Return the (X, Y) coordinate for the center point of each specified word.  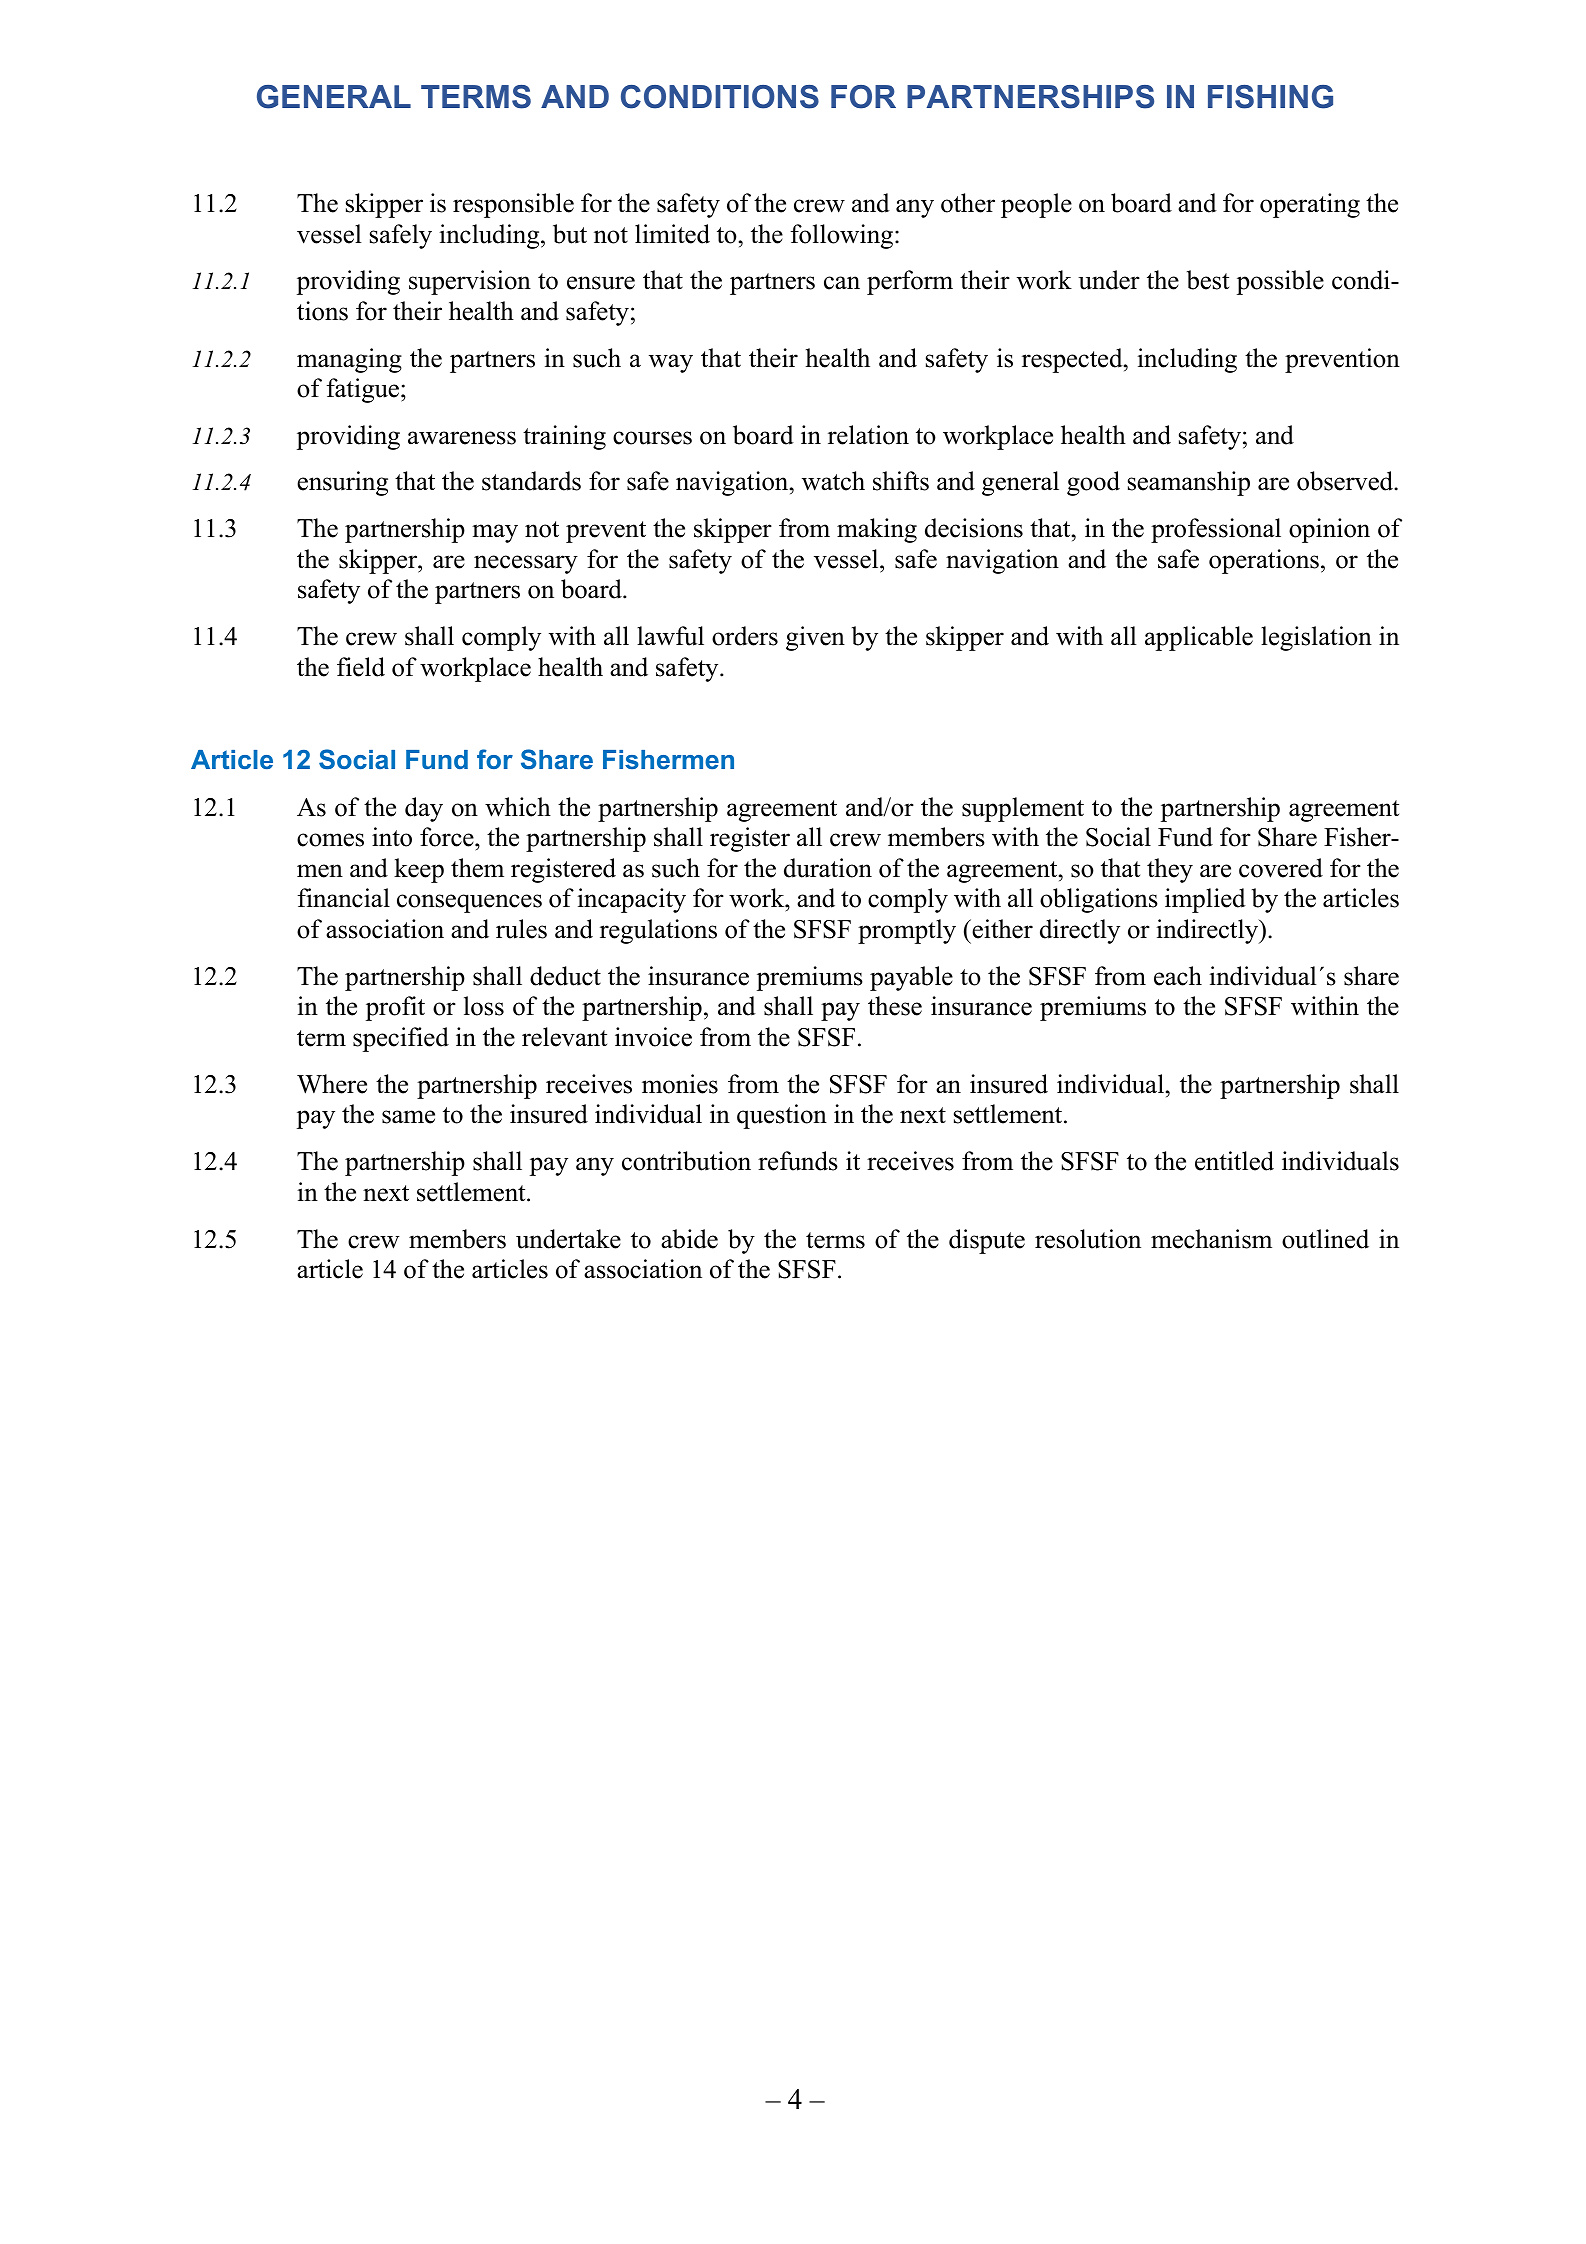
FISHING (1270, 97)
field (361, 667)
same (408, 1117)
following (843, 236)
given (815, 638)
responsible (513, 205)
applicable (1199, 638)
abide (689, 1239)
